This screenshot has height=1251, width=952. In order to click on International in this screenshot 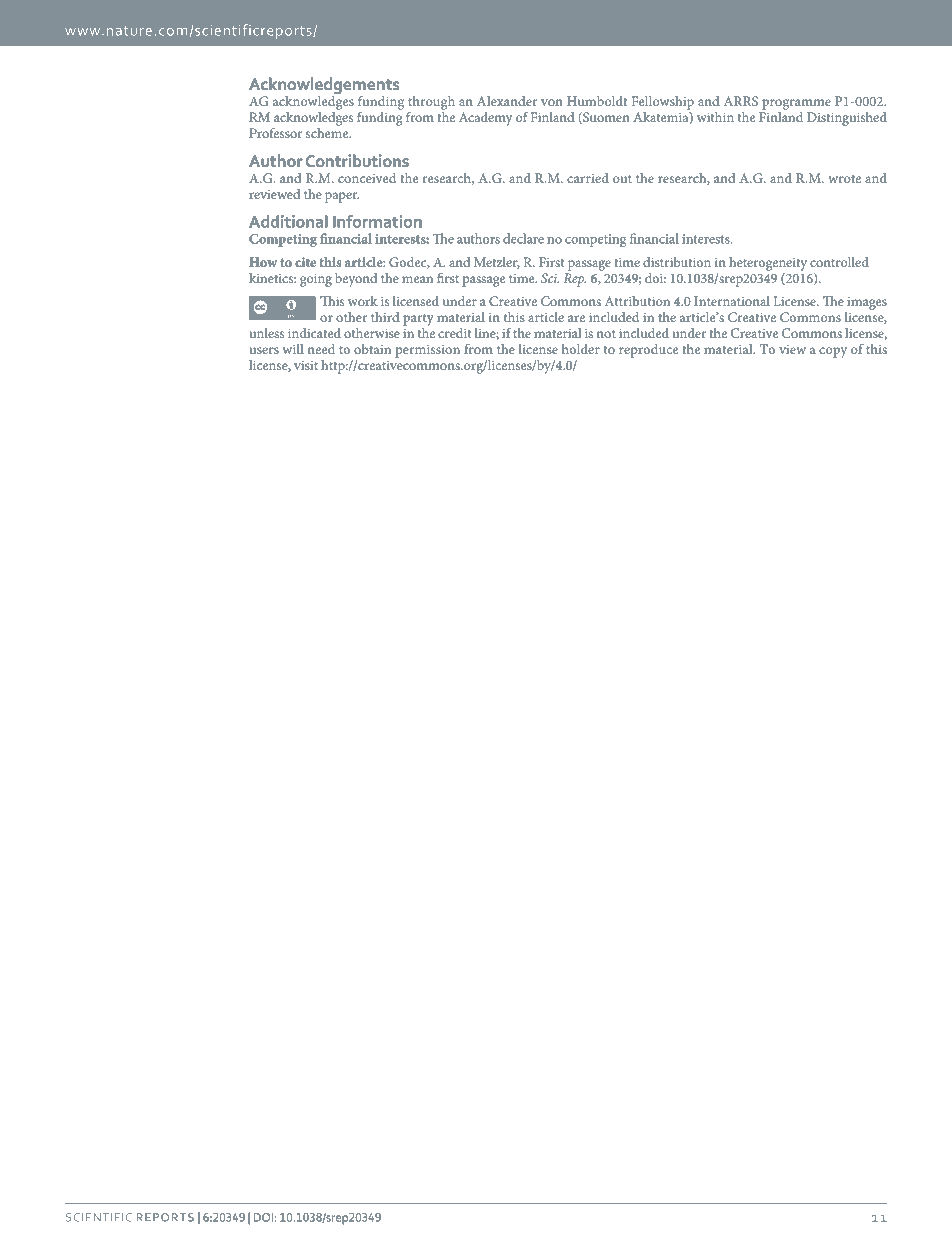, I will do `click(732, 301)`.
